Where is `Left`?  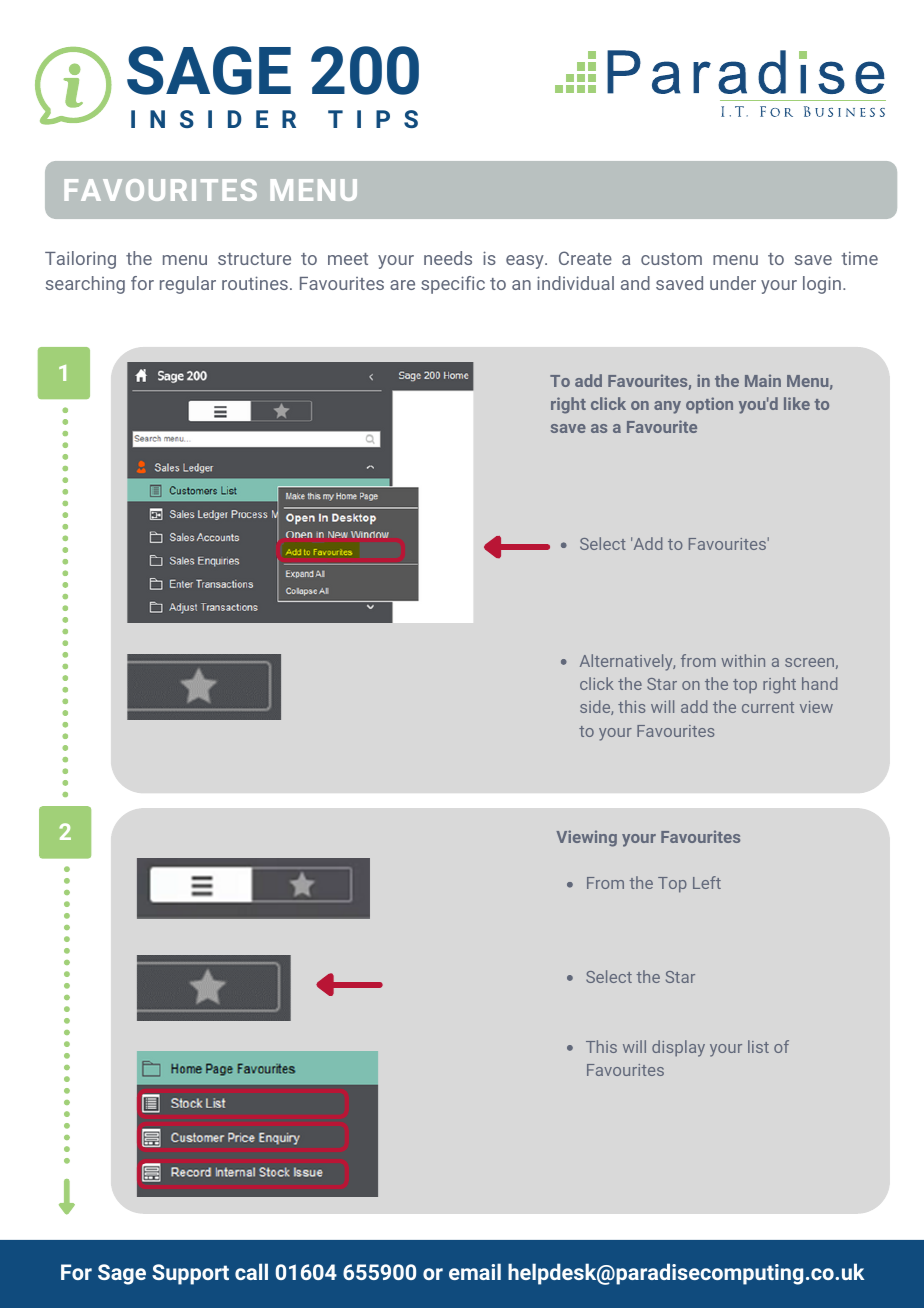
Left is located at coordinates (707, 882).
